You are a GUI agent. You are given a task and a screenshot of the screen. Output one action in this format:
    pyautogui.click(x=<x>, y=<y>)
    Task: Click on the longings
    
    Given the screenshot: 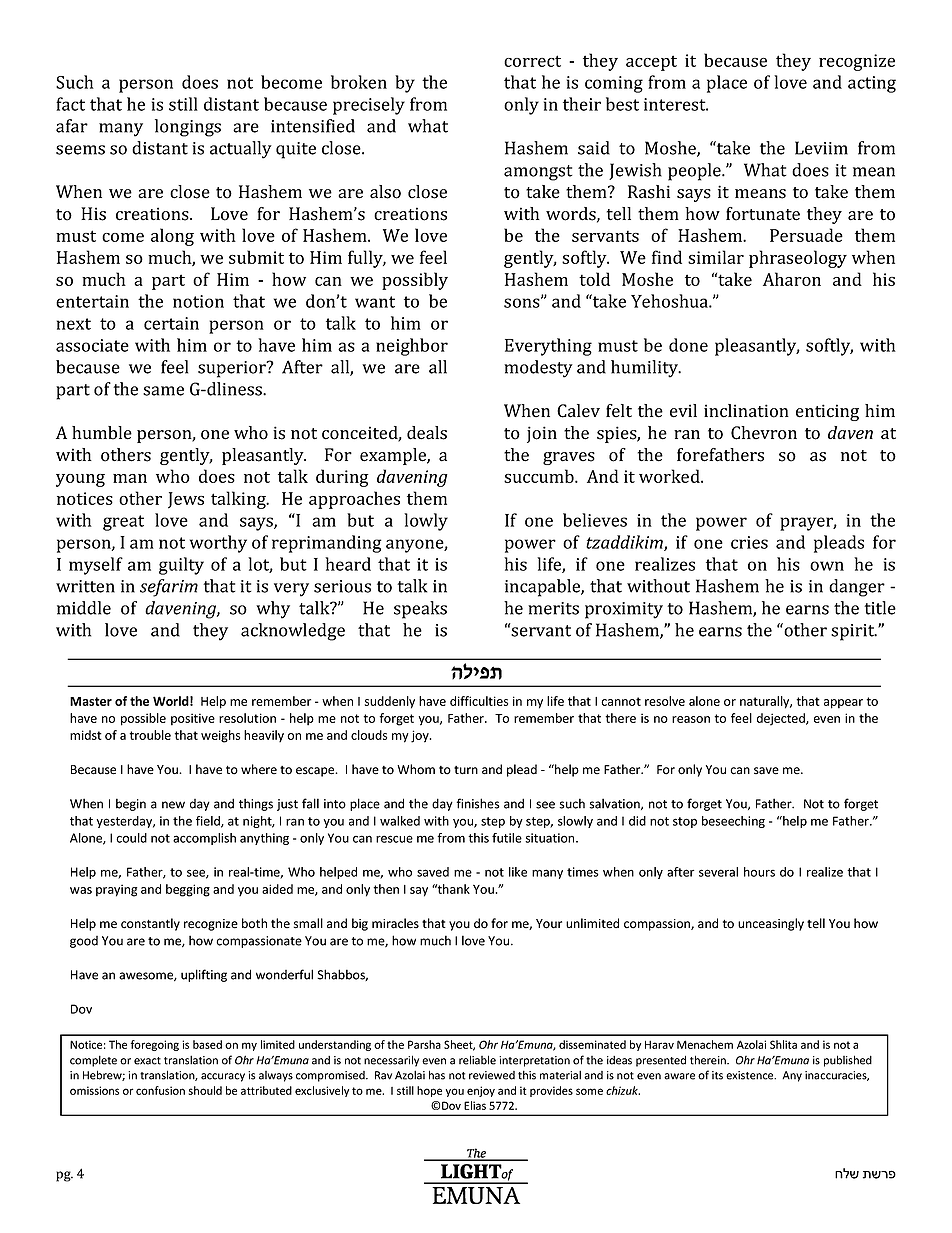 What is the action you would take?
    pyautogui.click(x=188, y=128)
